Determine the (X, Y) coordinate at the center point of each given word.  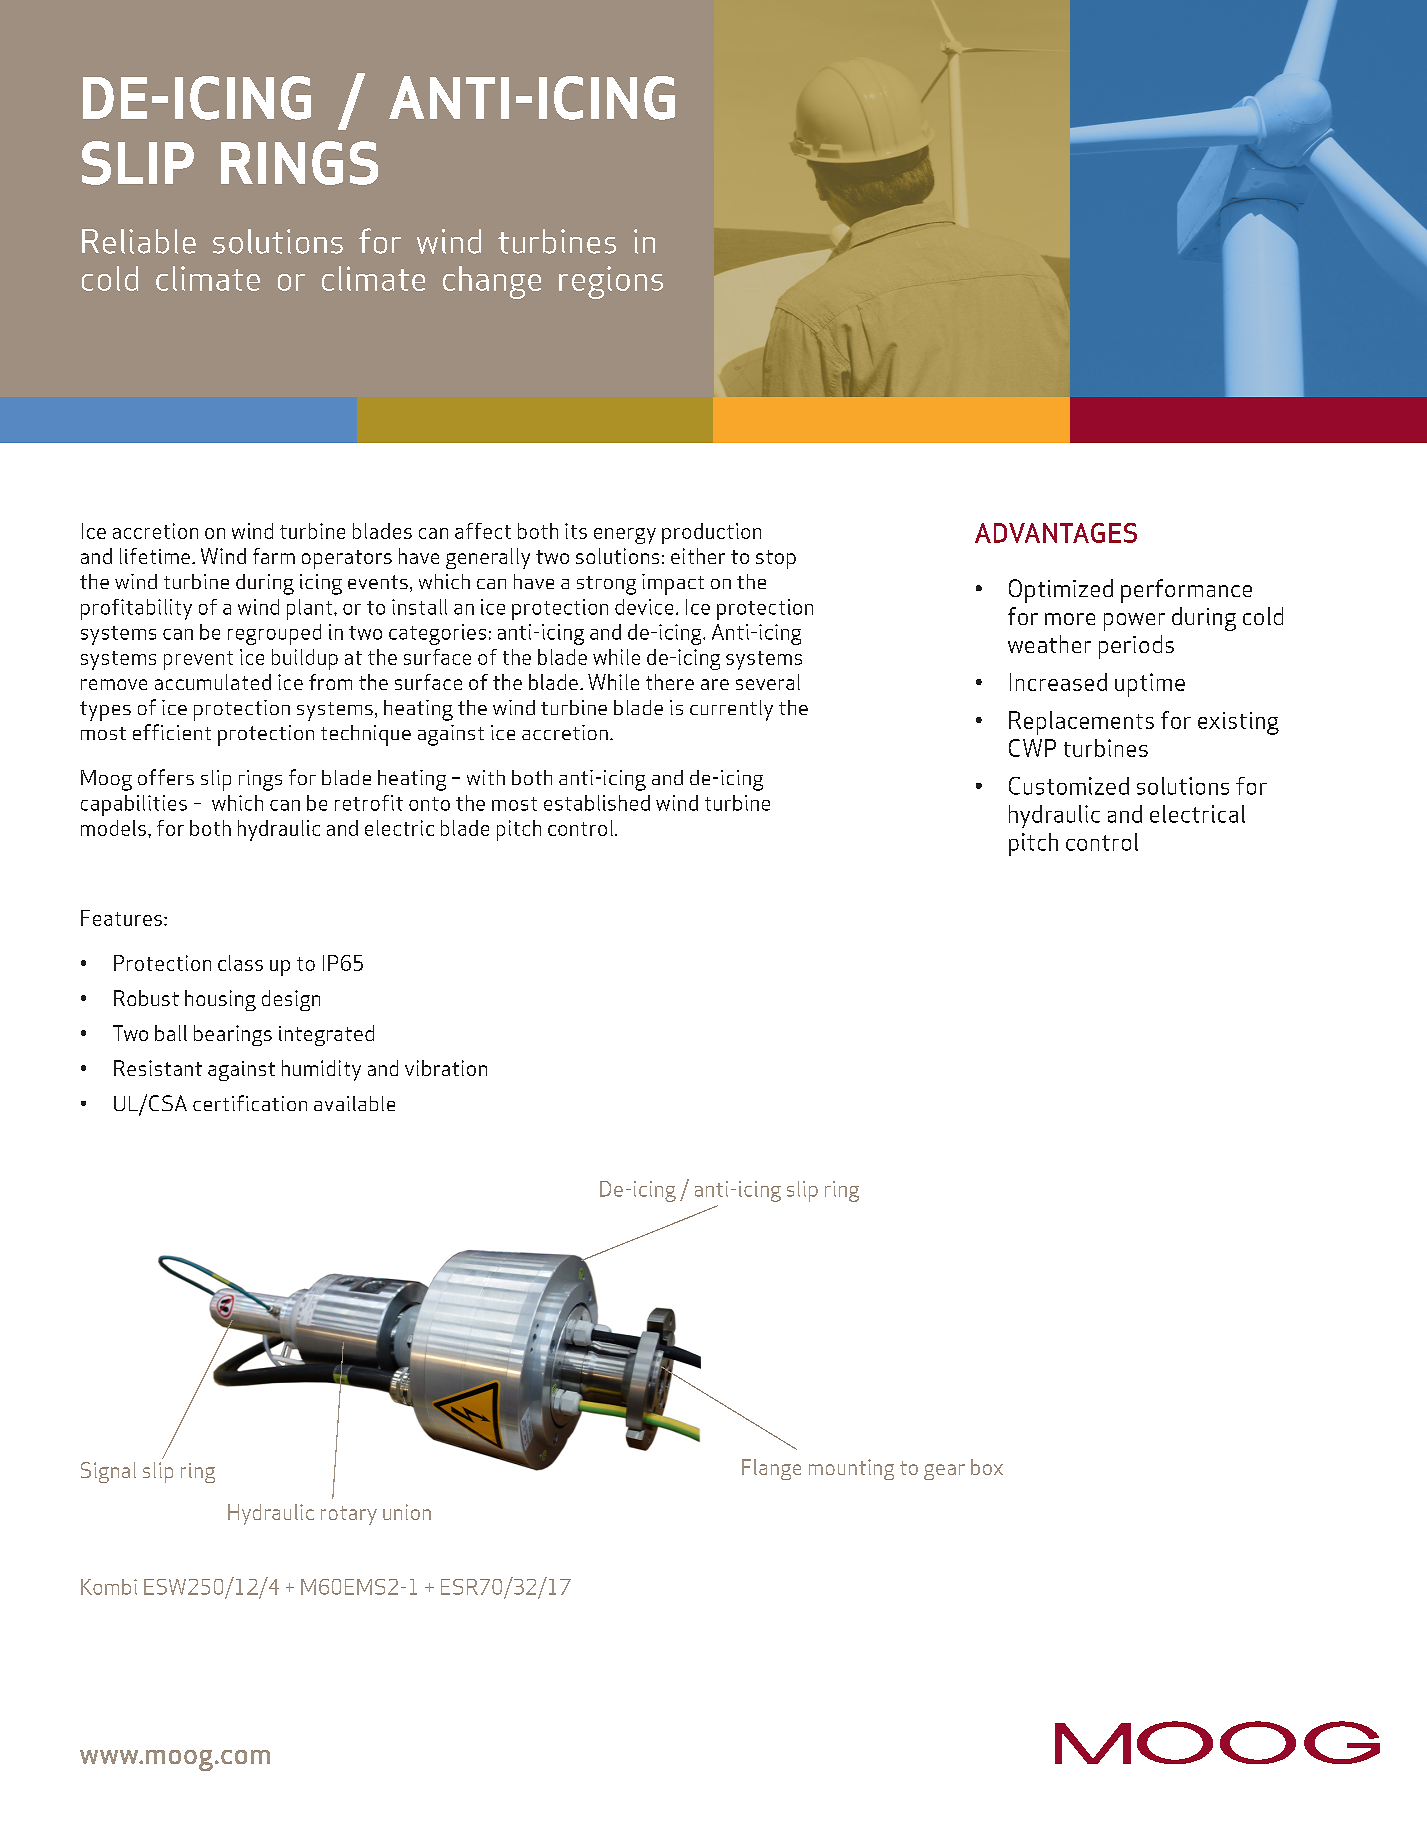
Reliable (139, 241)
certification (250, 1103)
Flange (771, 1469)
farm (274, 556)
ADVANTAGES (1056, 533)
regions (611, 282)
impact (673, 584)
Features (121, 918)
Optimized (1061, 591)
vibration (446, 1068)
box (987, 1467)
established (597, 803)
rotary (349, 1515)
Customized (1069, 786)
